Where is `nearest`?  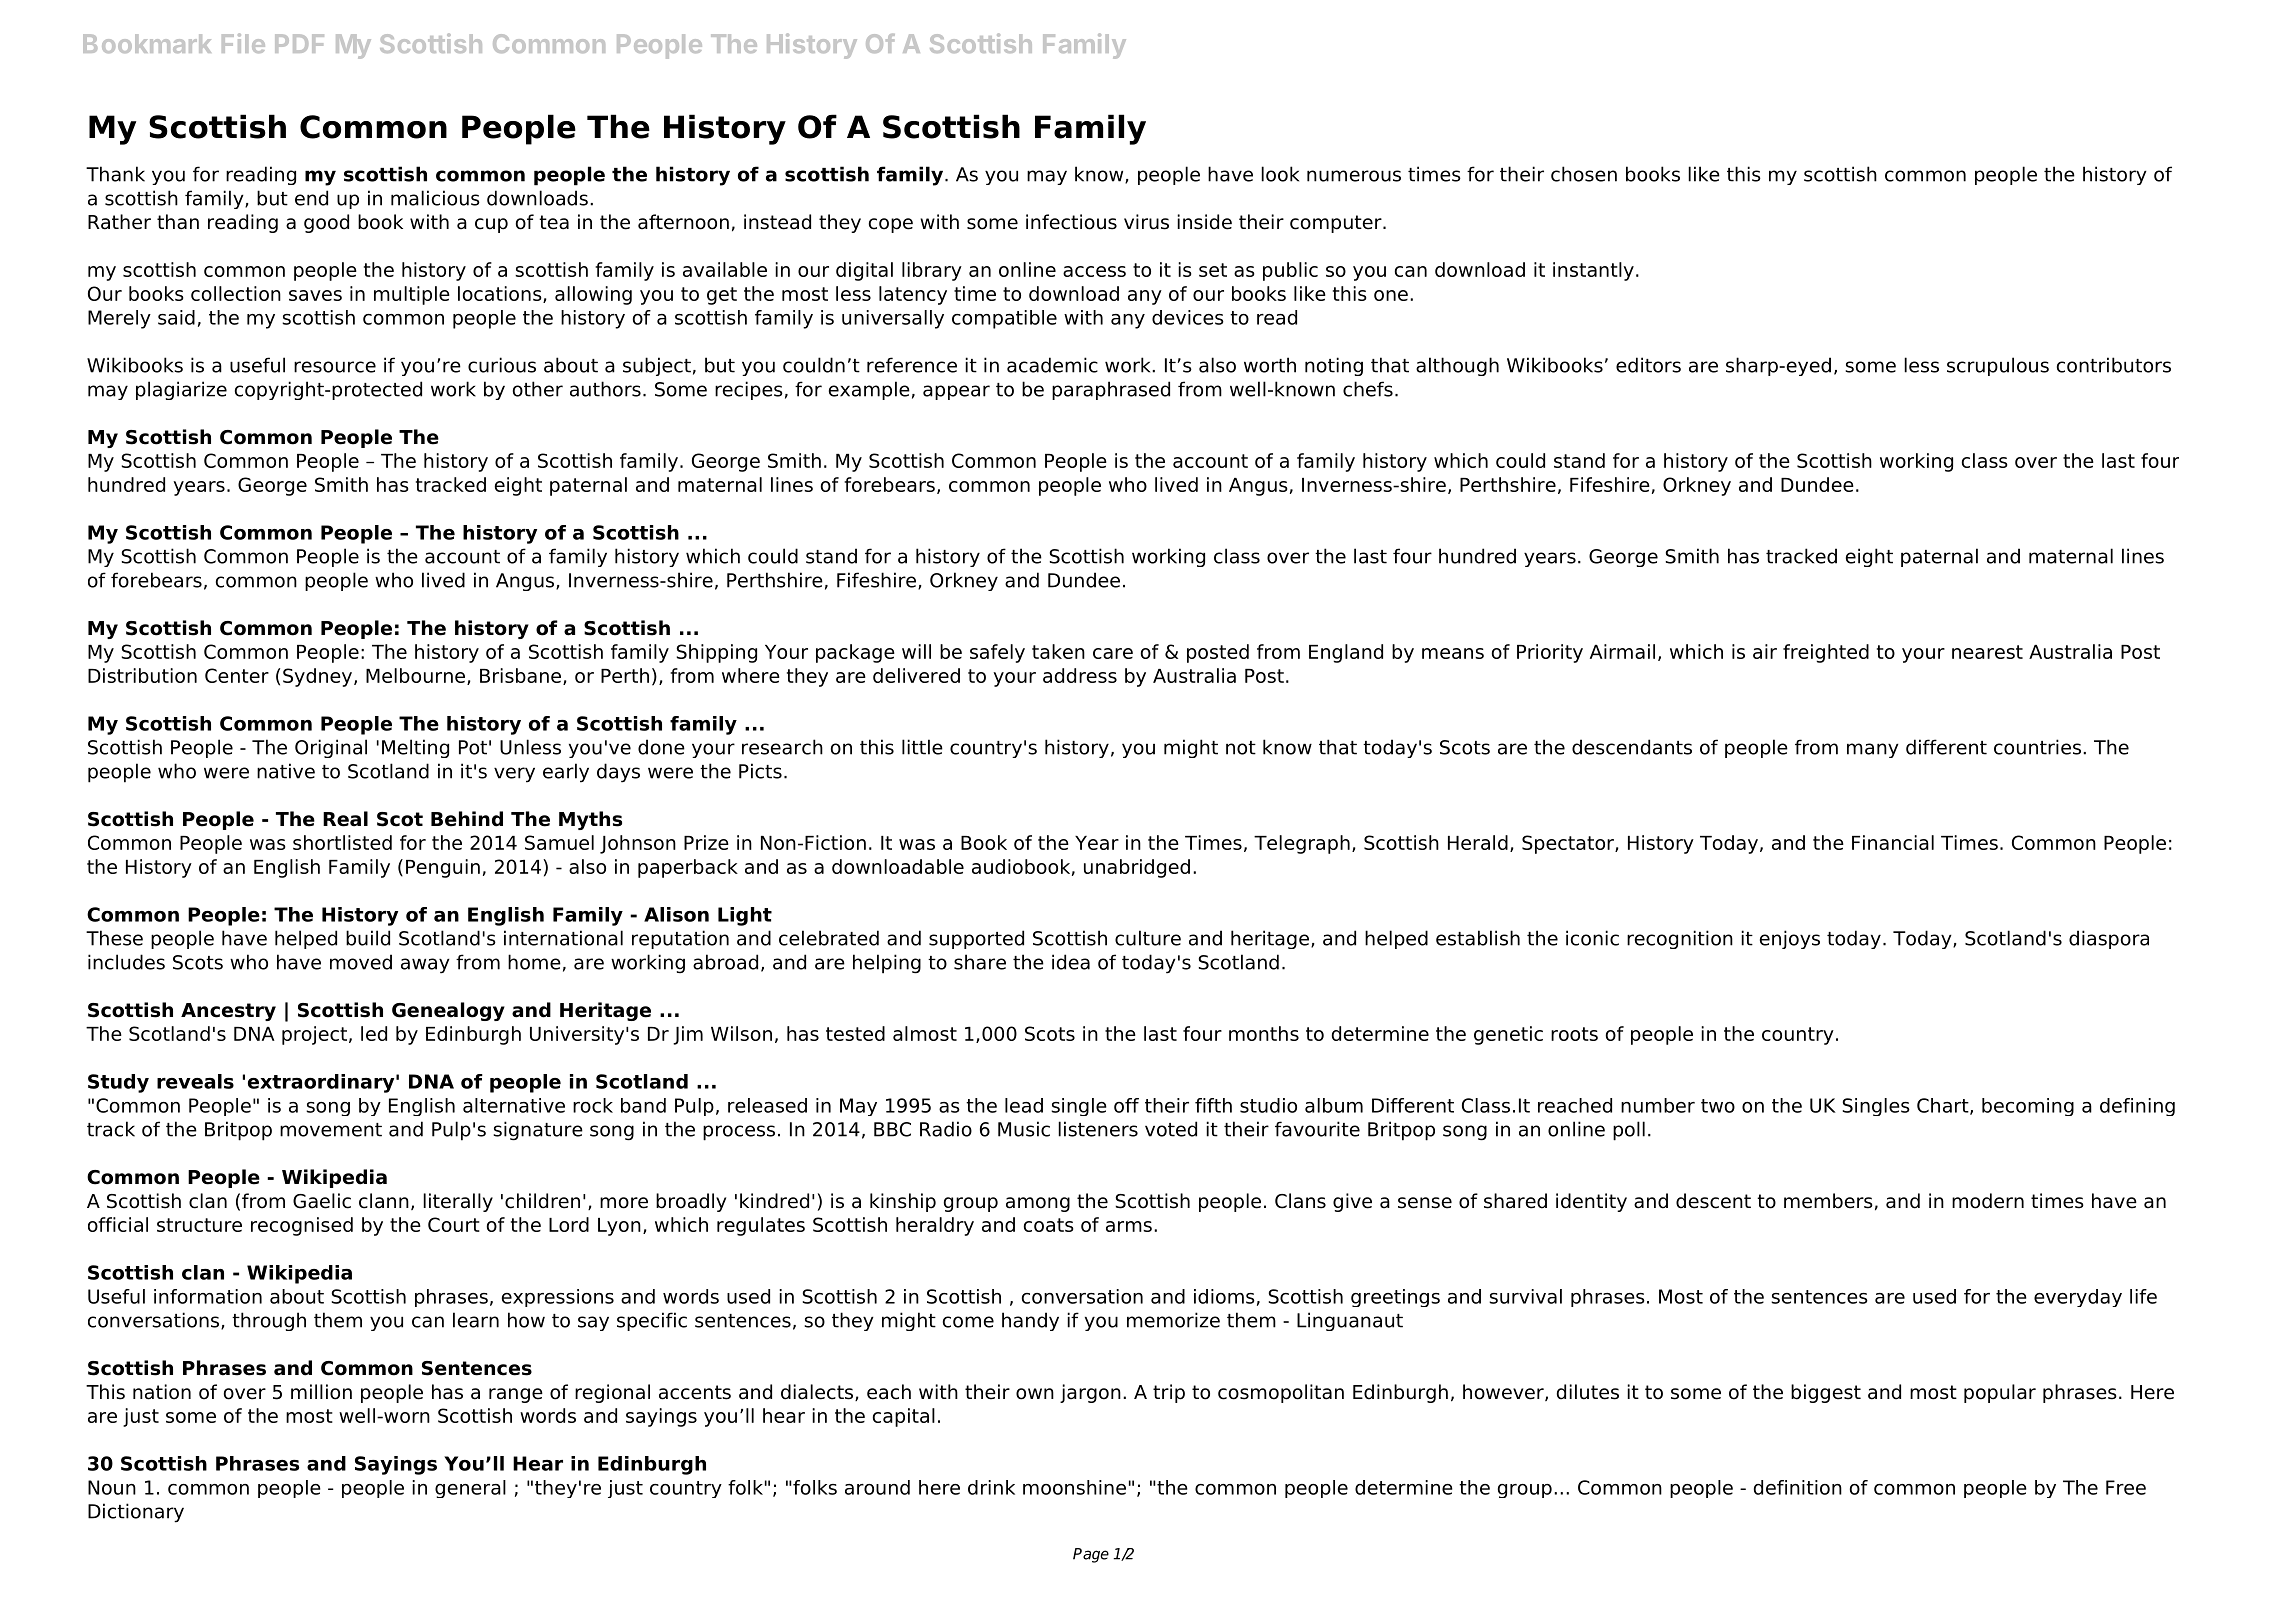
nearest is located at coordinates (1987, 652).
